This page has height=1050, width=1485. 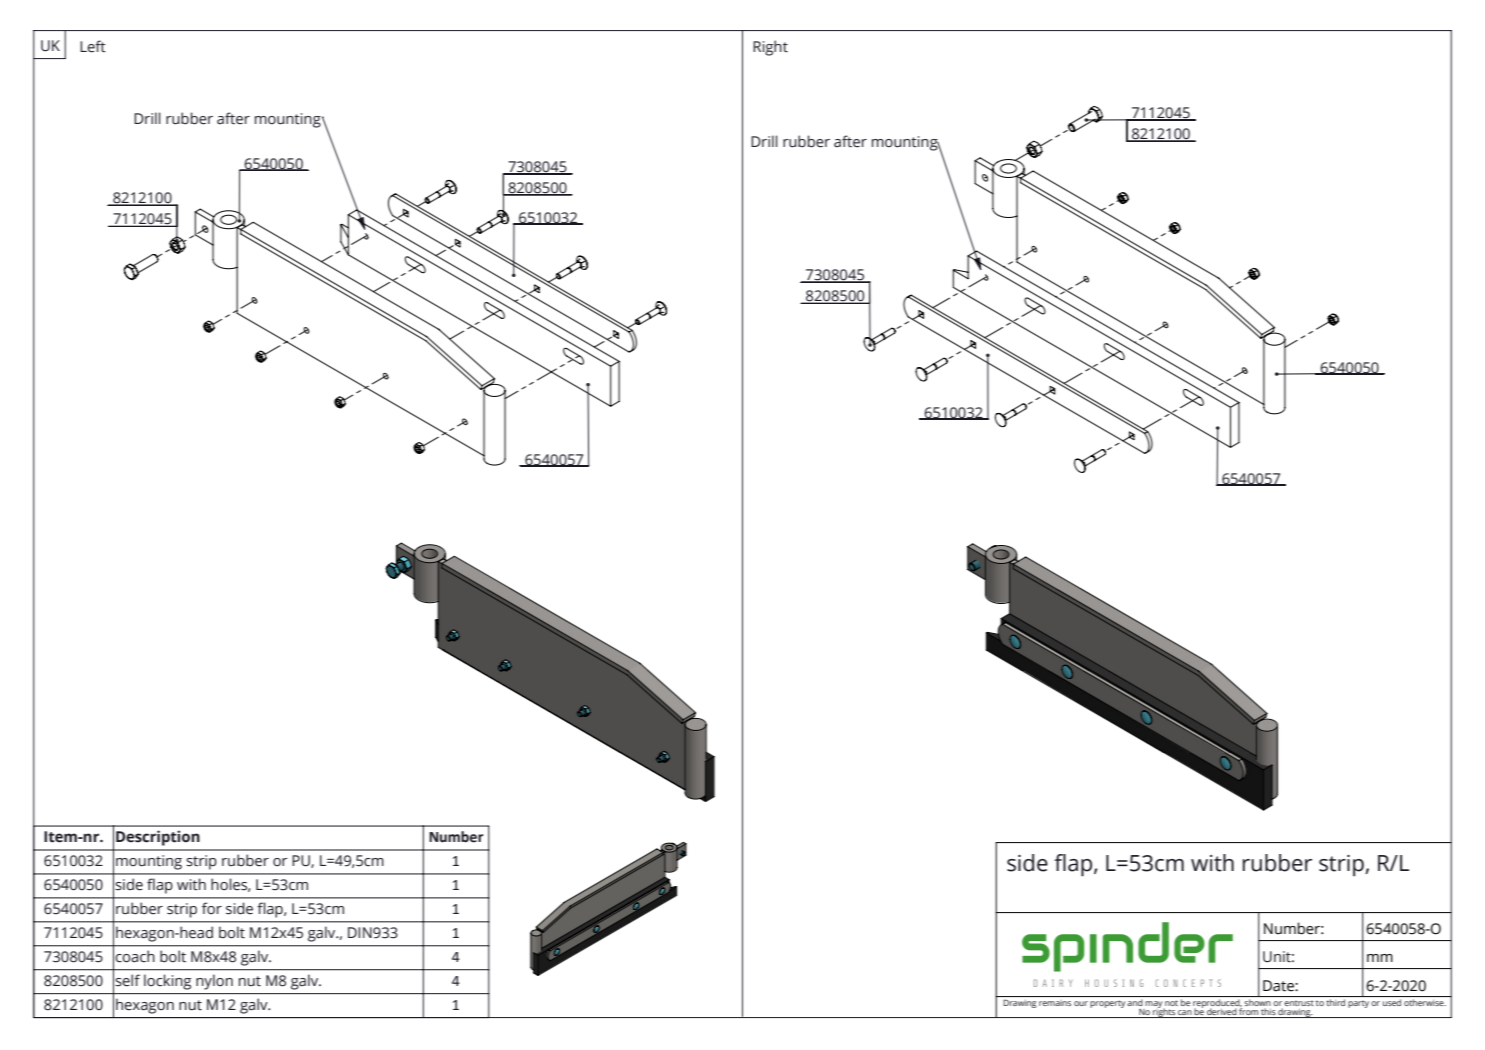 I want to click on our, so click(x=1081, y=1003).
